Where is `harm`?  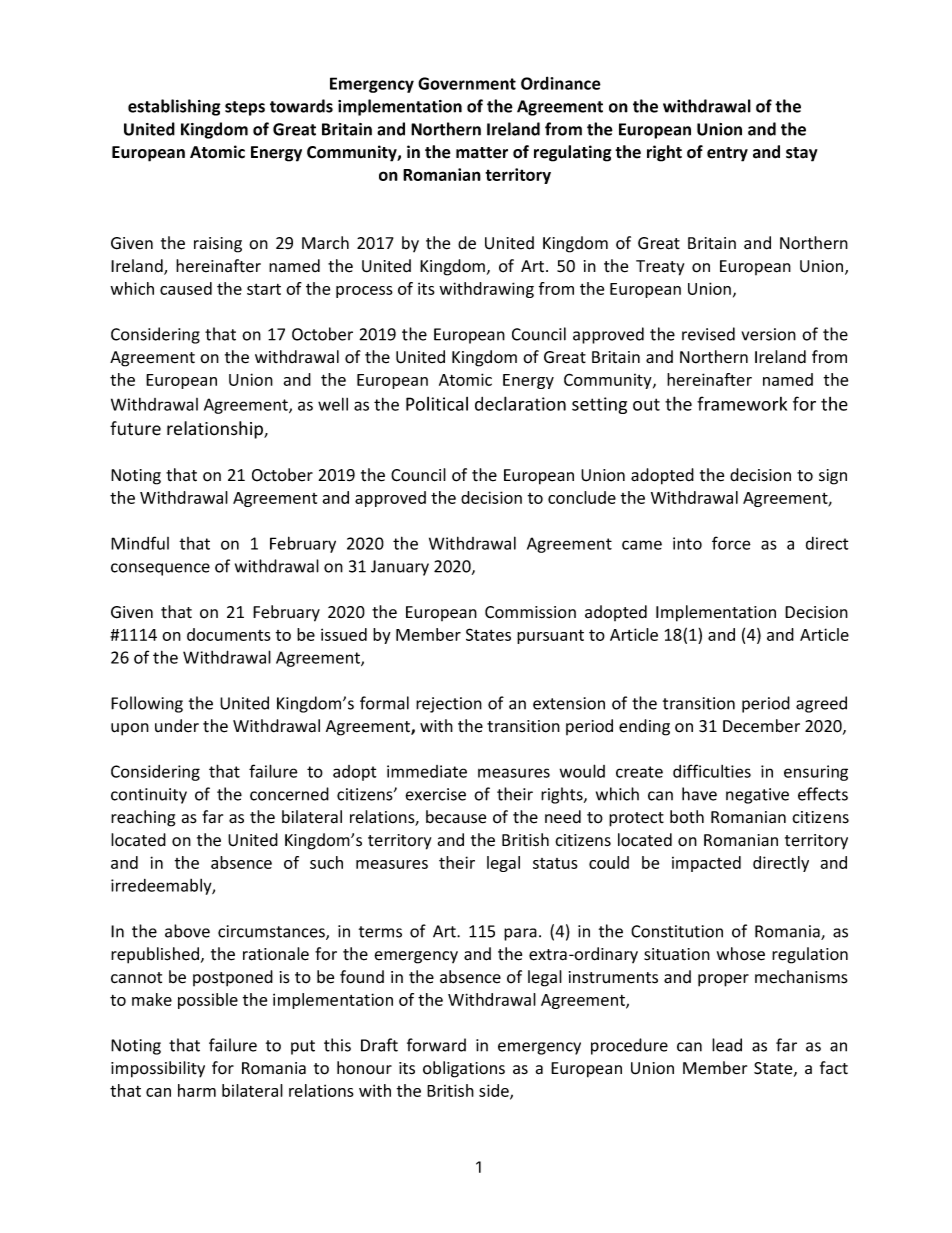
harm is located at coordinates (197, 1090).
